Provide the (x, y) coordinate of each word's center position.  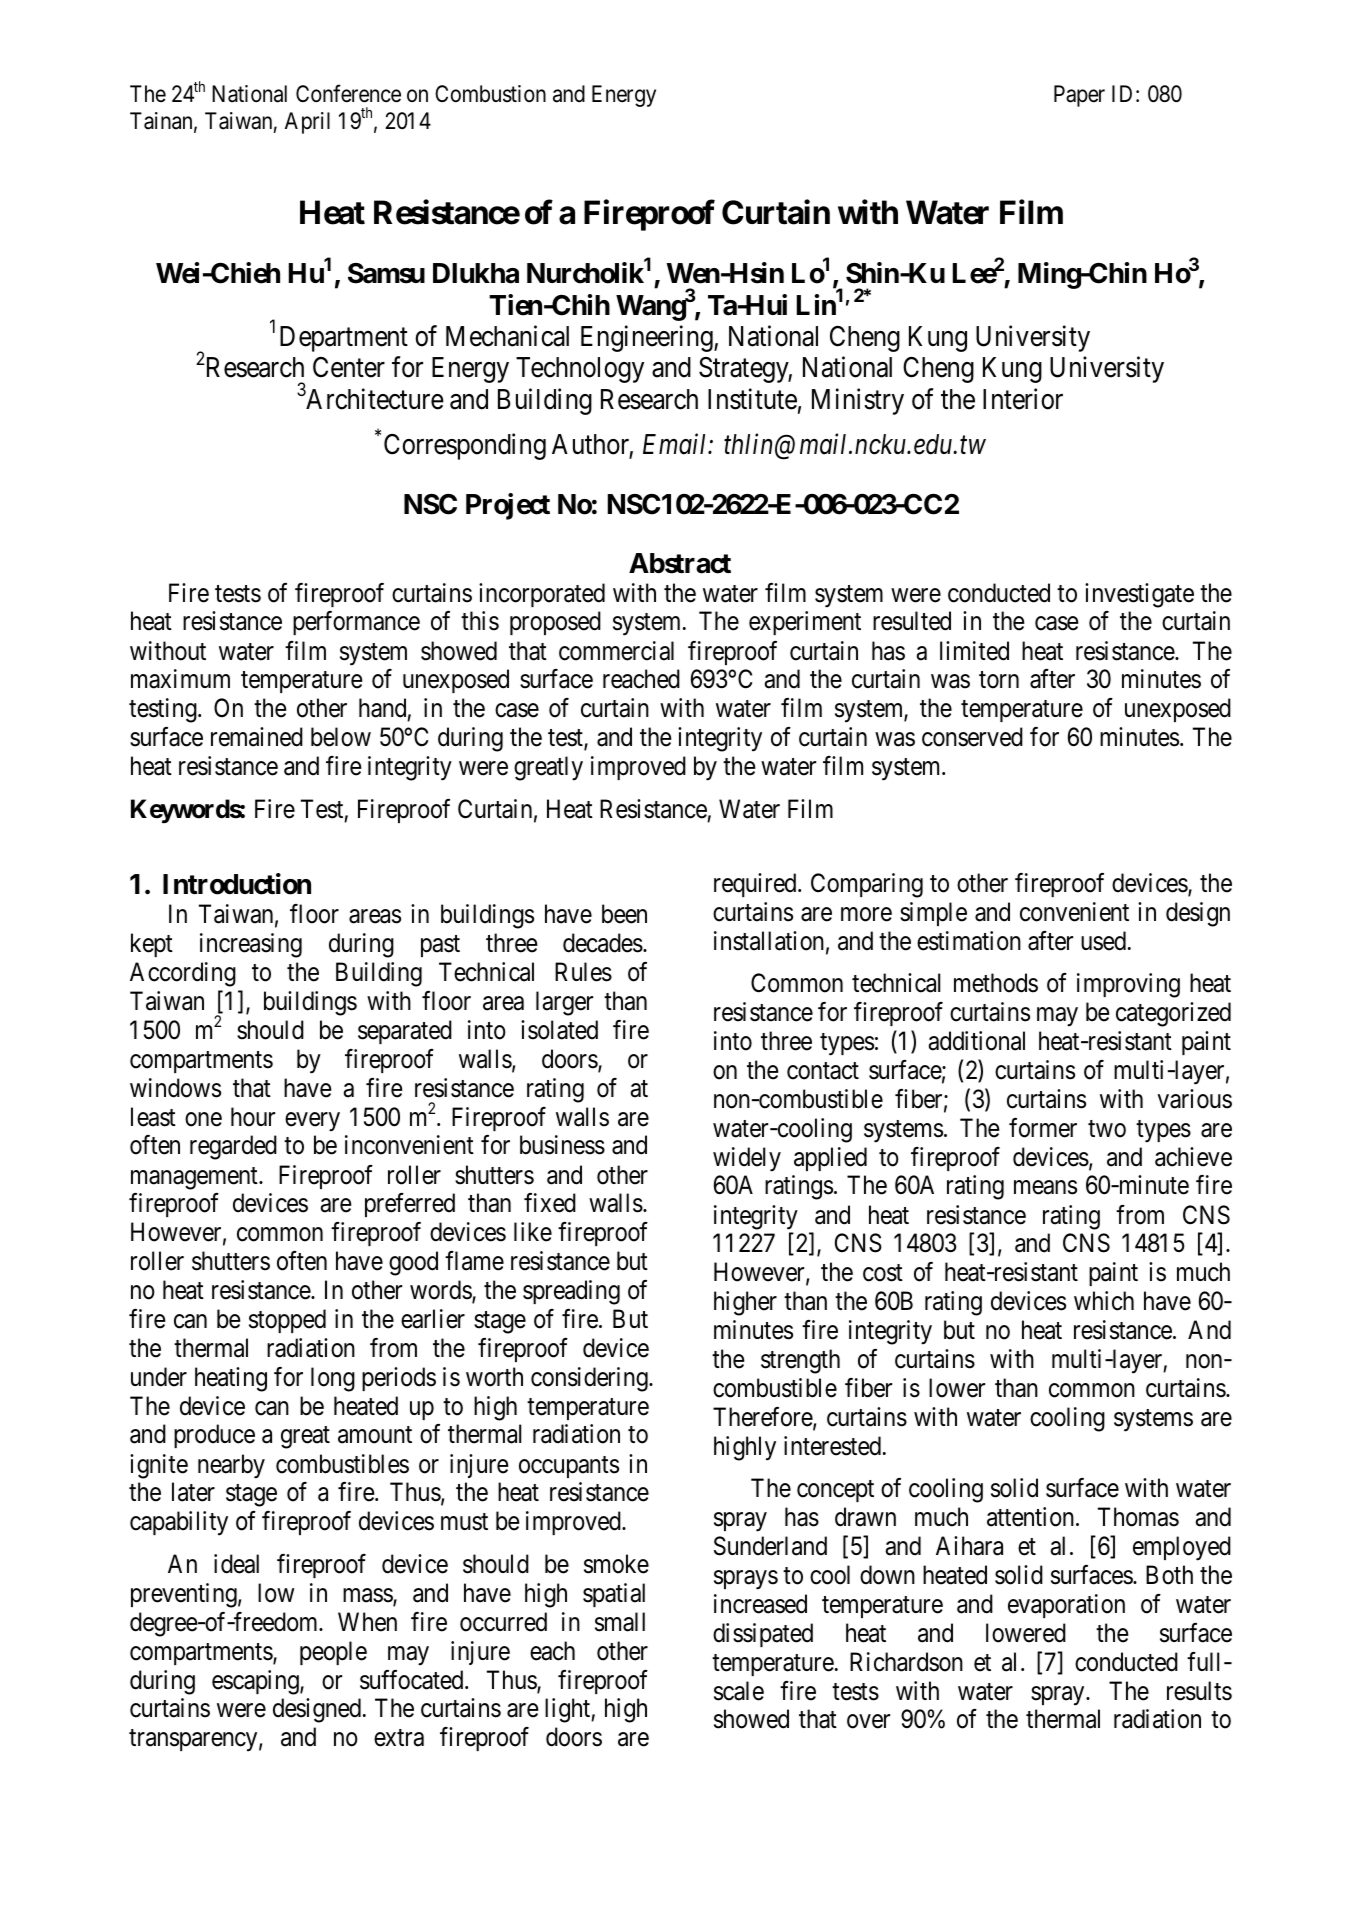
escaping (256, 1682)
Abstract (680, 563)
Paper (1079, 96)
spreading (571, 1292)
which (1104, 1301)
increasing (251, 945)
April (307, 123)
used (1103, 941)
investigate (1139, 595)
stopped (287, 1321)
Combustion (490, 94)
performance (356, 623)
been (624, 914)
